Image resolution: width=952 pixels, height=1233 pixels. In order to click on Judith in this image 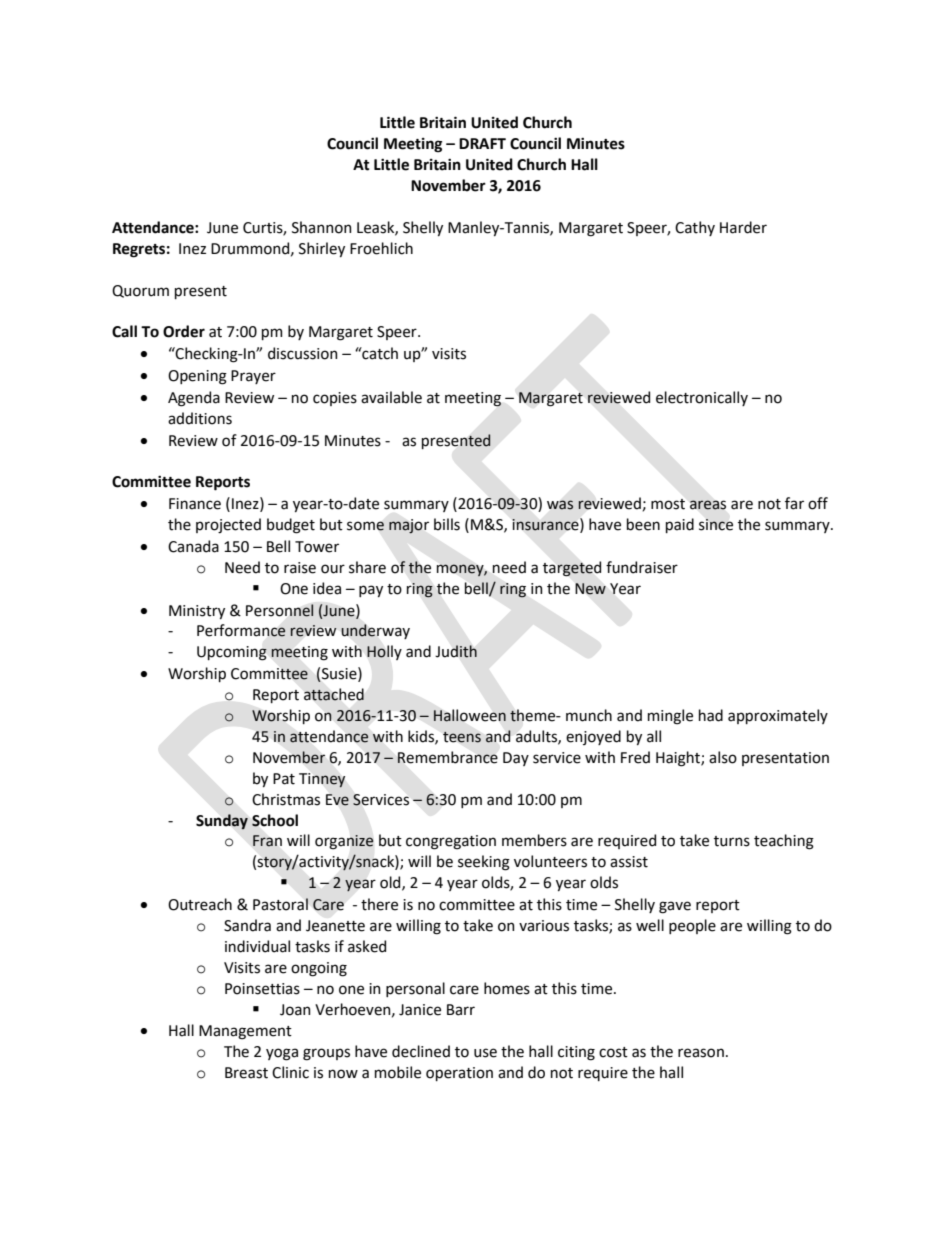, I will do `click(456, 651)`.
